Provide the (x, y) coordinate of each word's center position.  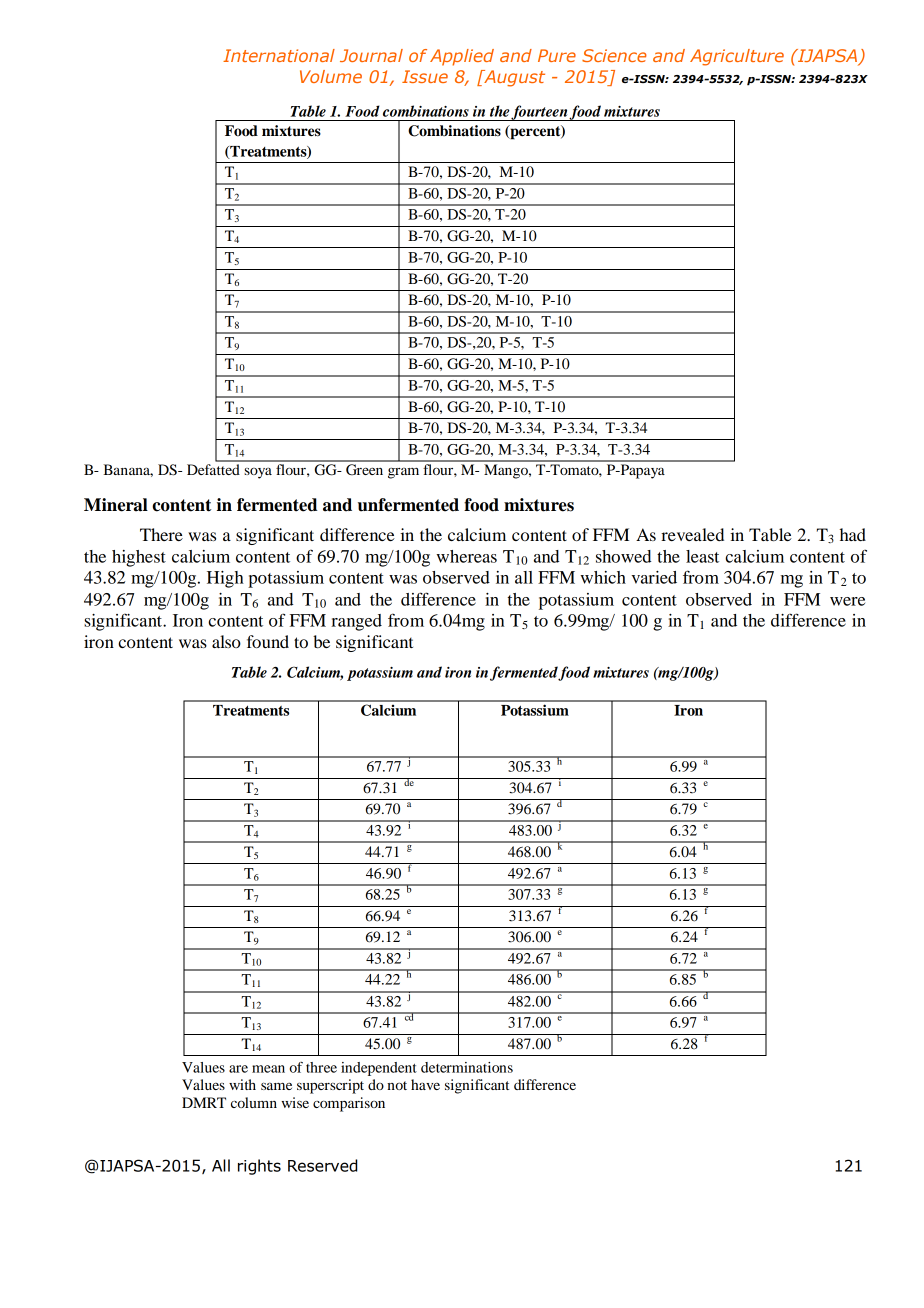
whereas (466, 556)
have (425, 1084)
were (847, 601)
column (254, 1102)
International (279, 55)
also (226, 641)
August (513, 78)
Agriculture (737, 57)
